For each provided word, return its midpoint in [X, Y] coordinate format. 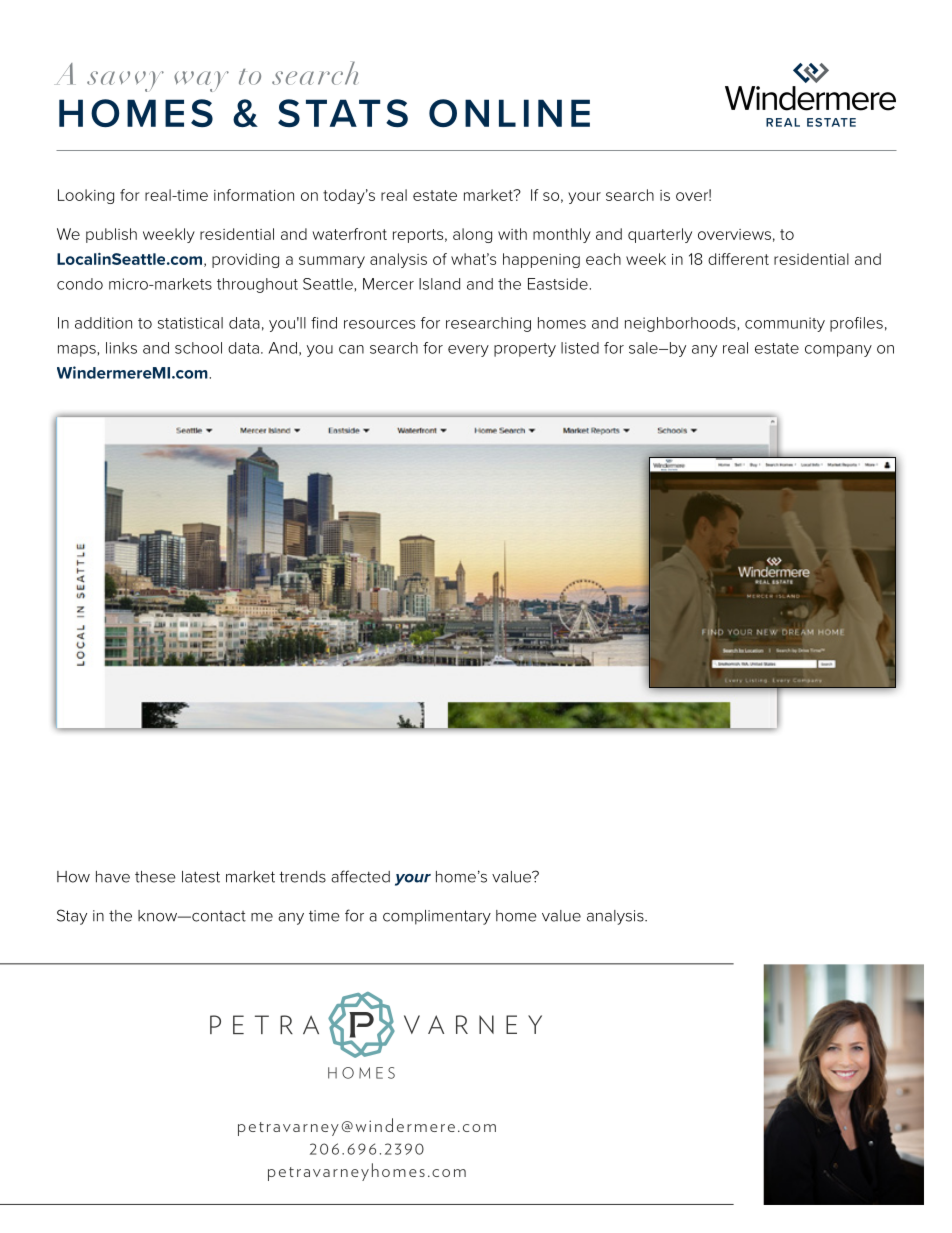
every [468, 351]
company [838, 351]
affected [360, 876]
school [198, 348]
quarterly [660, 235]
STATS [343, 113]
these [155, 877]
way [201, 81]
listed [580, 348]
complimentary [437, 917]
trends [302, 877]
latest [201, 877]
